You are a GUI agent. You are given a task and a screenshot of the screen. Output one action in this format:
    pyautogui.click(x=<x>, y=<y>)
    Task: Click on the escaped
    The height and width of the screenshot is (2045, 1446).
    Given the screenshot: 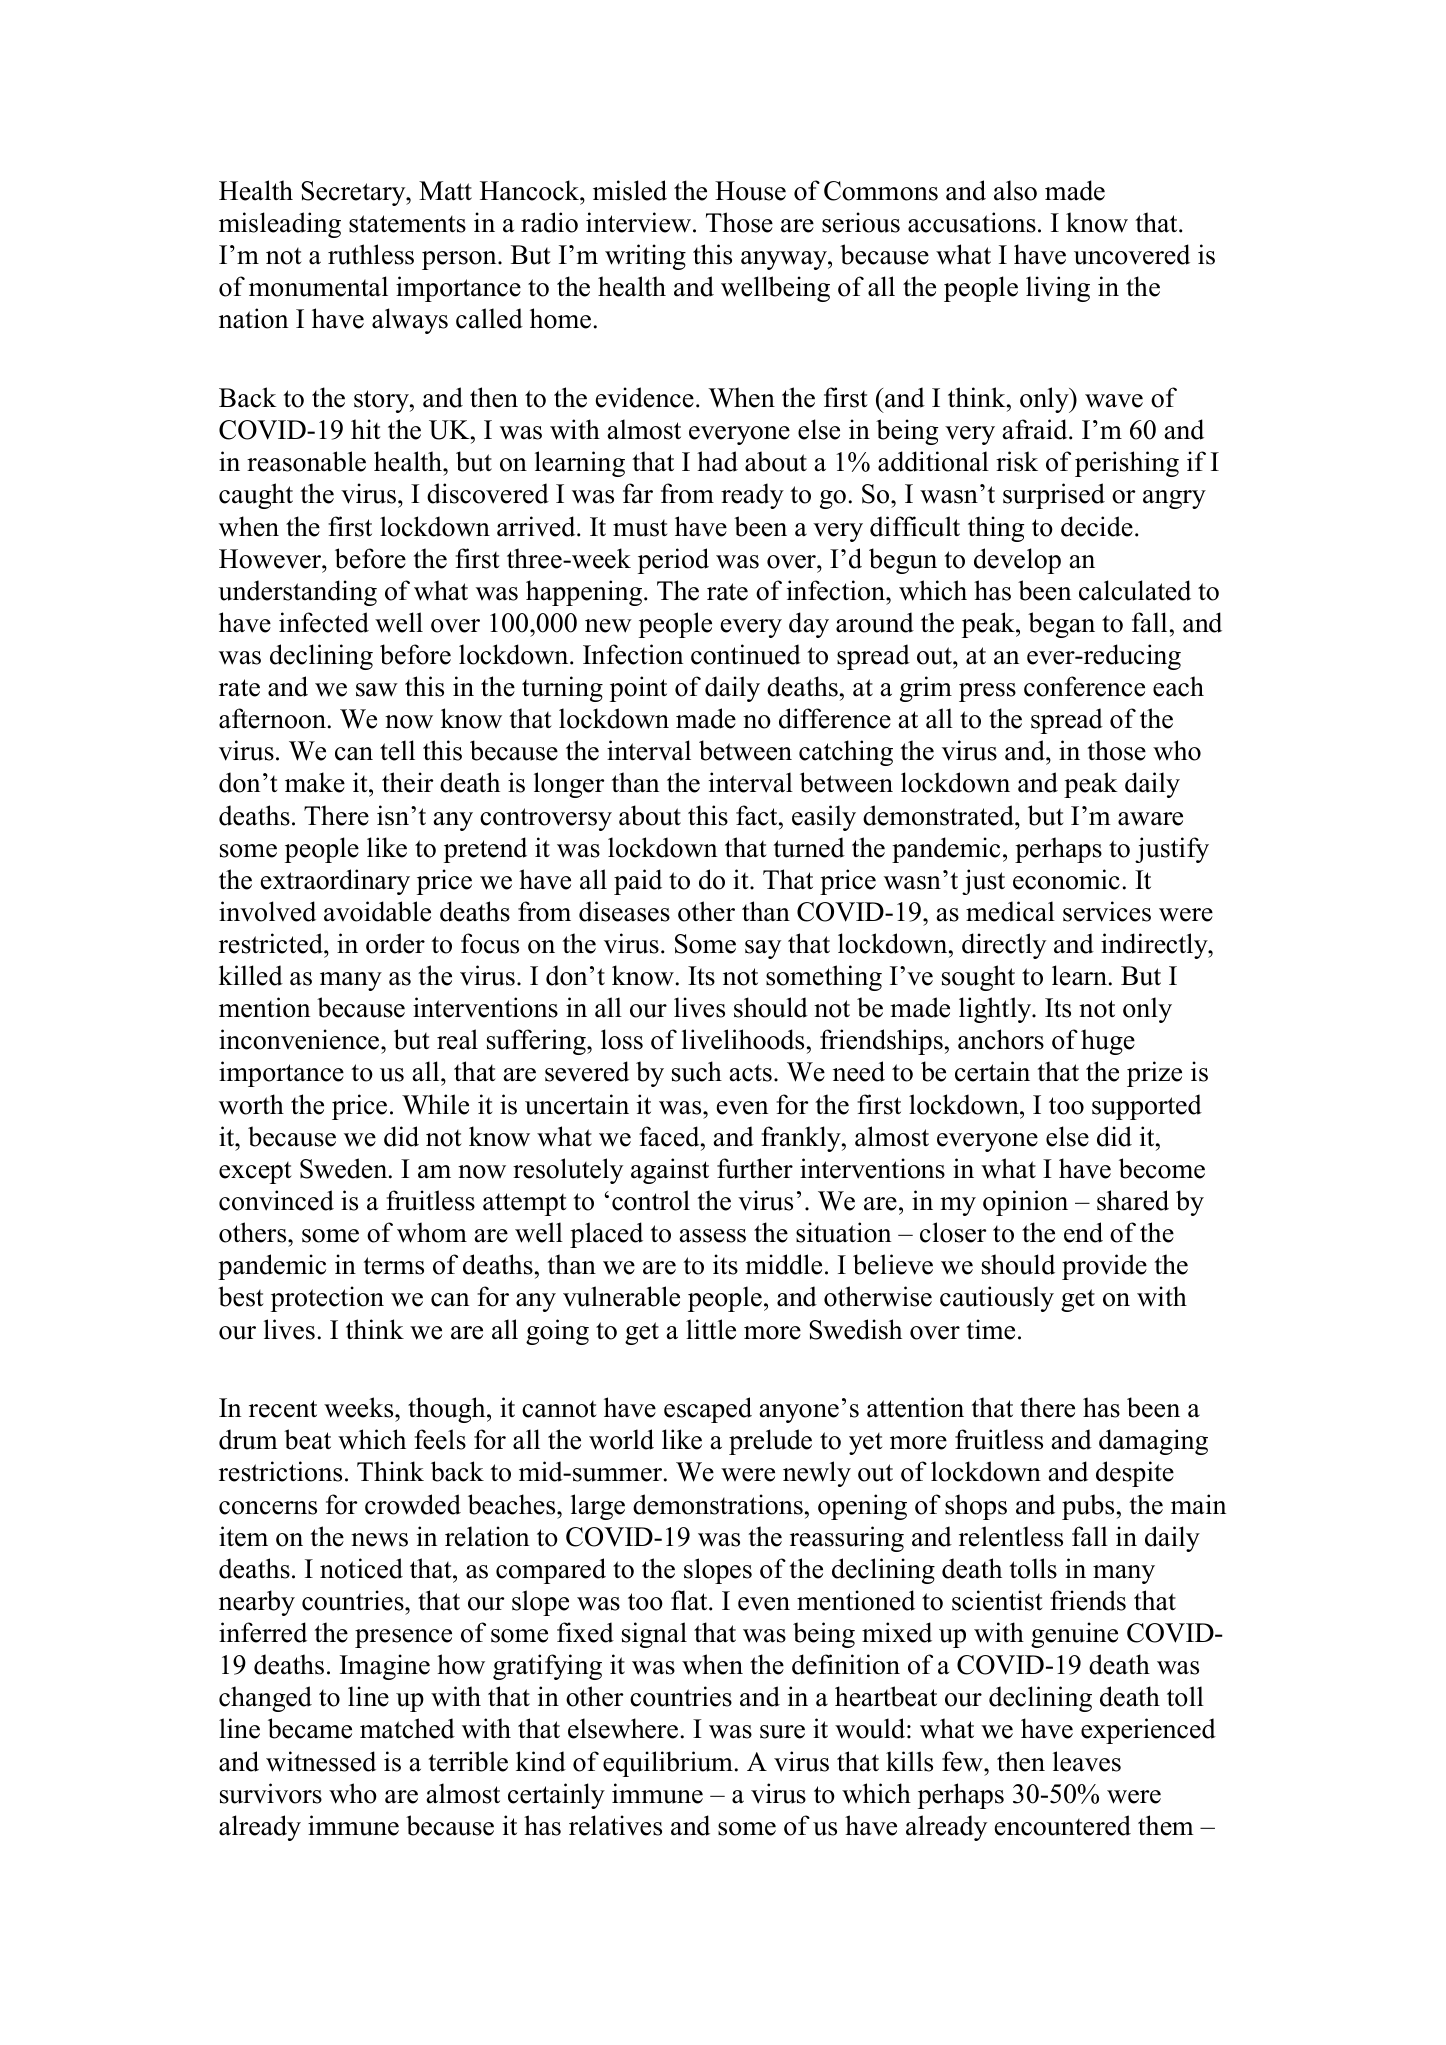 What is the action you would take?
    pyautogui.click(x=708, y=1410)
